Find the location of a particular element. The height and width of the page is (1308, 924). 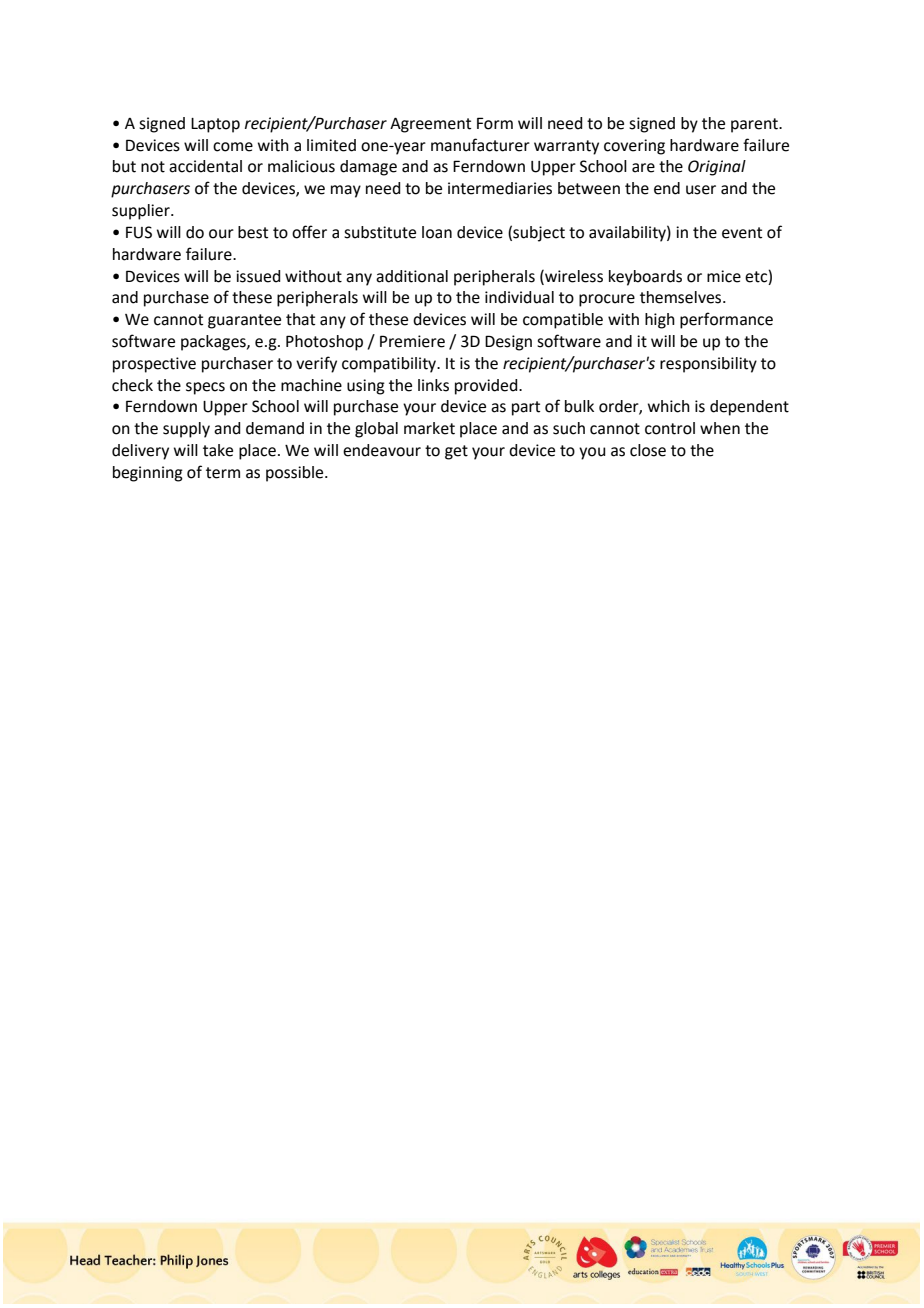

supplier is located at coordinates (142, 212).
